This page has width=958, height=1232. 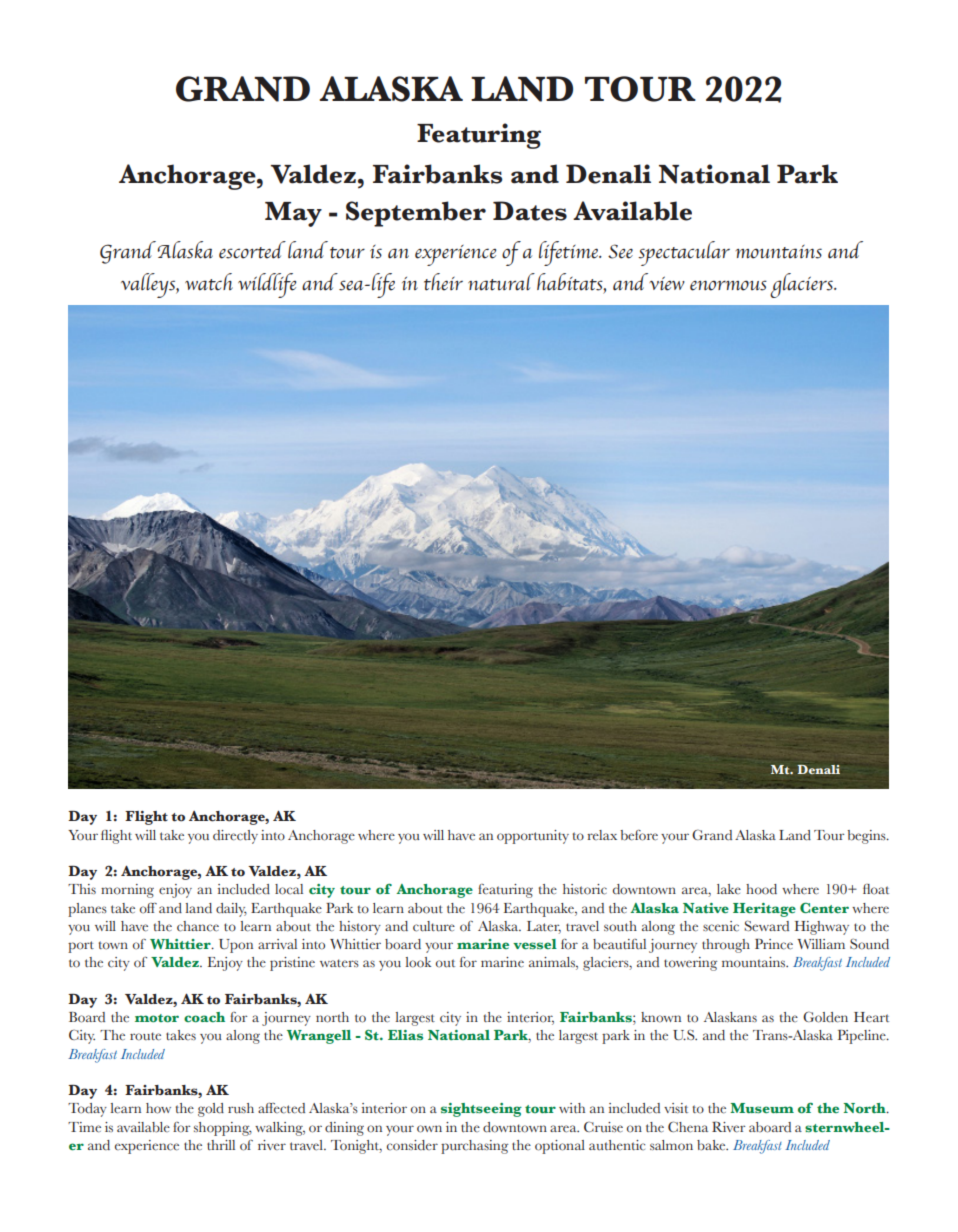 I want to click on enormous, so click(x=728, y=285).
